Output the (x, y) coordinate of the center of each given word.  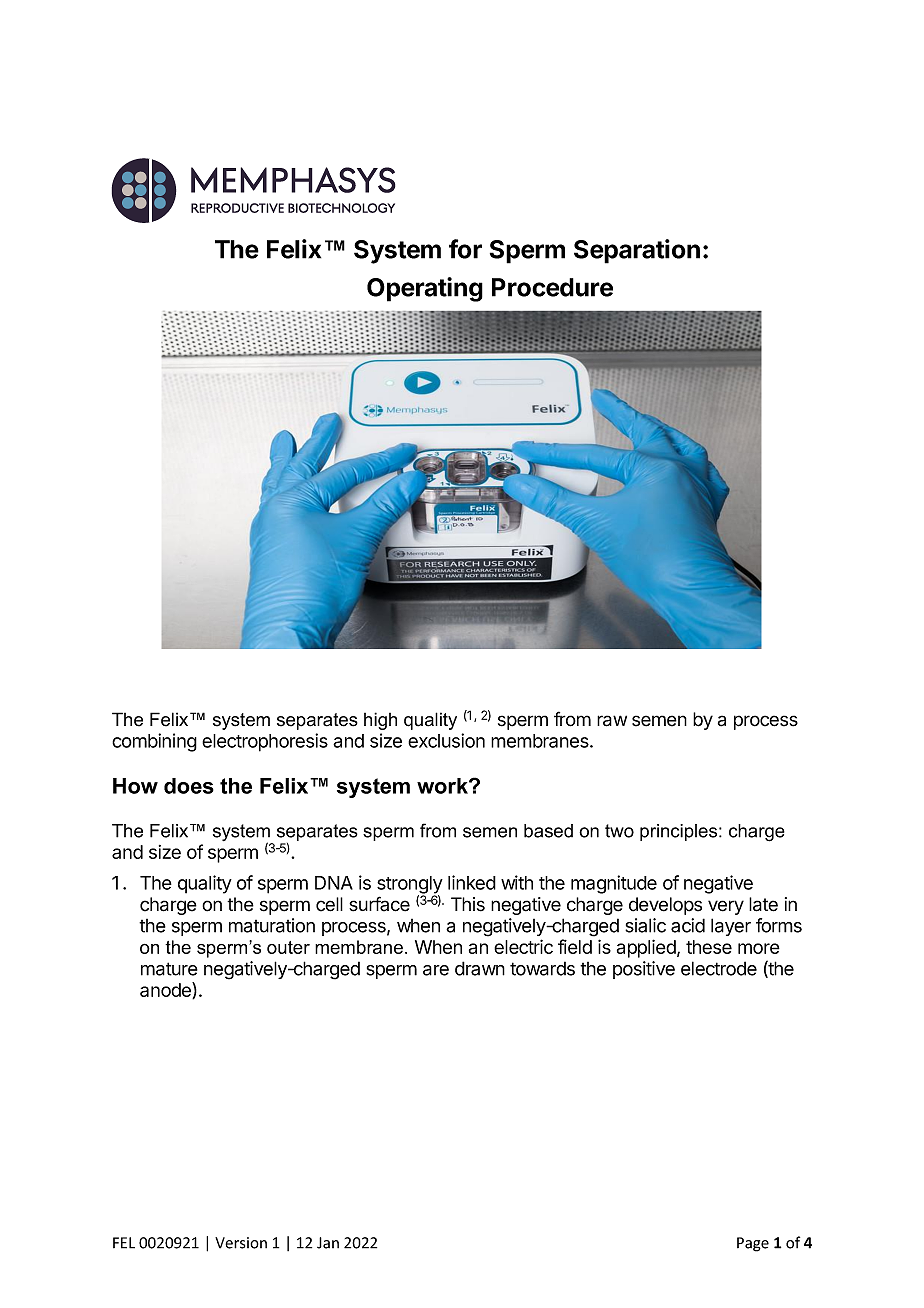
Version (241, 1243)
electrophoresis (265, 742)
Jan (328, 1243)
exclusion (446, 740)
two (619, 831)
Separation (637, 251)
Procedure (552, 287)
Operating (425, 289)
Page (753, 1244)
